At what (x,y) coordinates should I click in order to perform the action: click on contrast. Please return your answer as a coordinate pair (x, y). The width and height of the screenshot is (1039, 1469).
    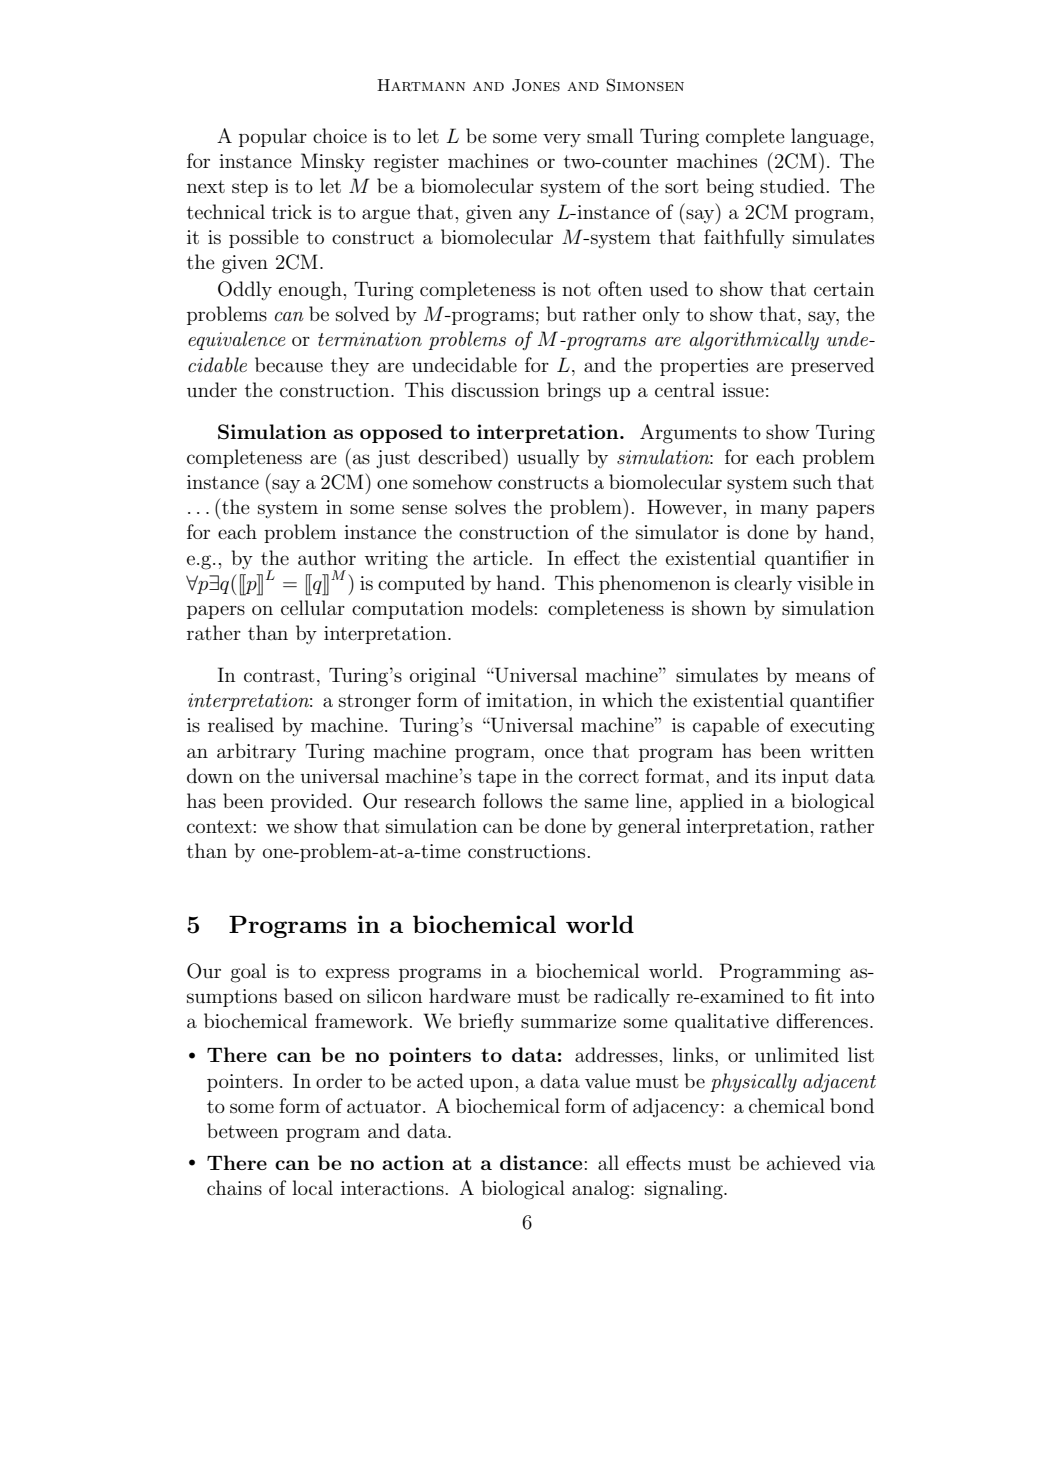
    Looking at the image, I should click on (279, 676).
